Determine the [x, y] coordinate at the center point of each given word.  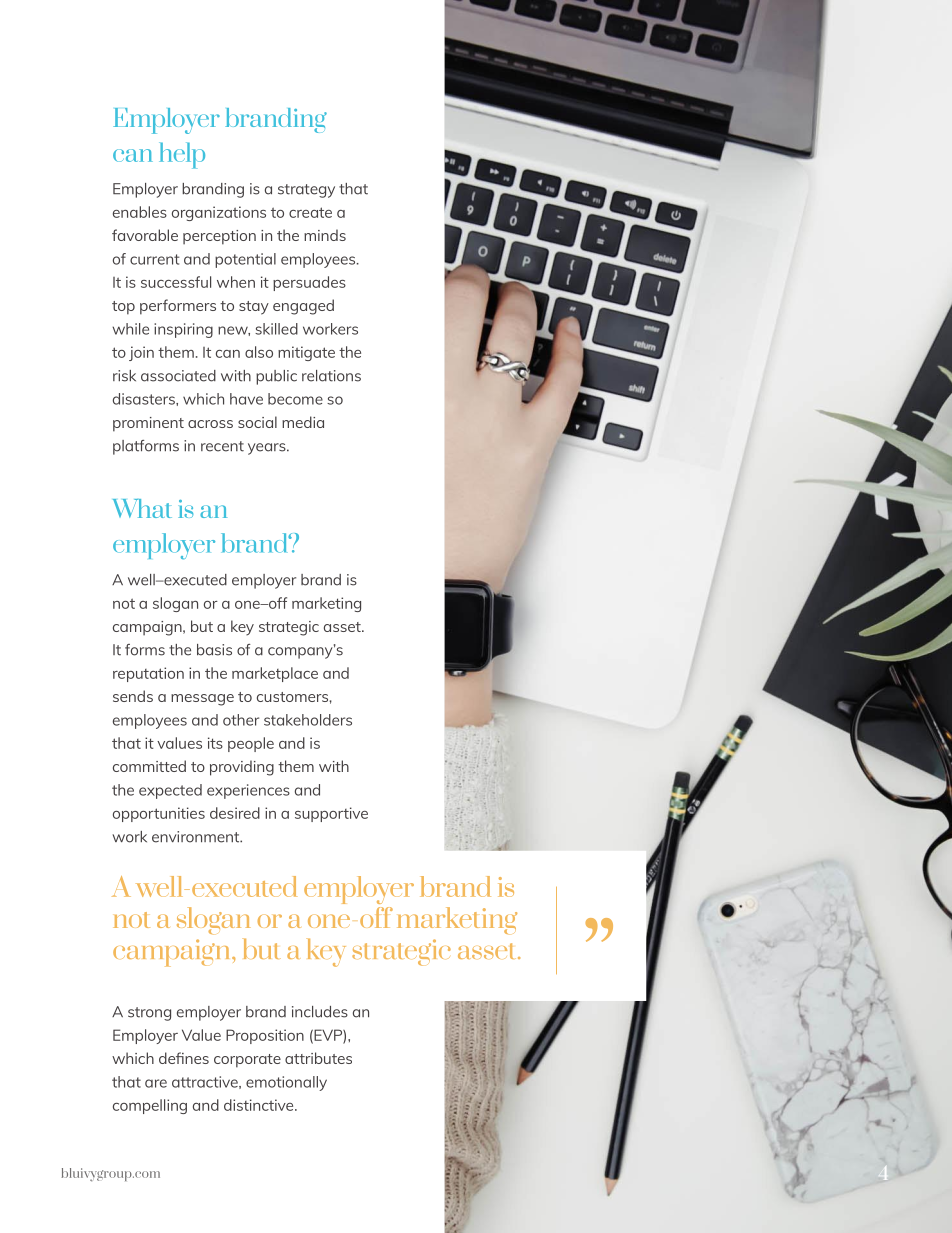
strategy [306, 191]
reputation [148, 674]
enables [140, 212]
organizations [219, 213]
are [156, 1083]
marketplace [275, 674]
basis [214, 650]
